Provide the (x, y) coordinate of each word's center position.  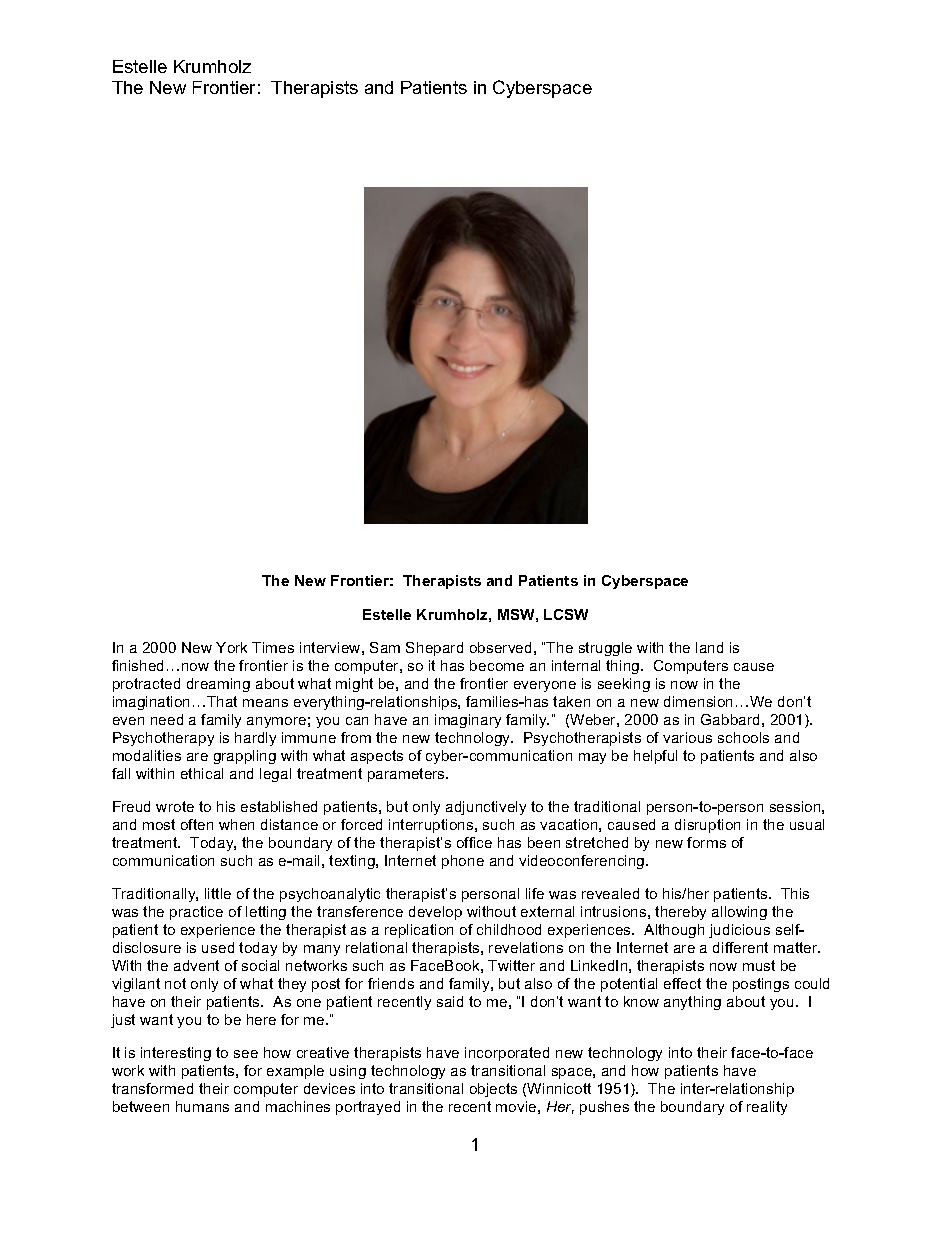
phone (463, 862)
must (759, 965)
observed (500, 647)
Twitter (511, 965)
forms (706, 842)
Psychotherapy (163, 739)
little (218, 893)
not (175, 983)
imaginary (468, 721)
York (231, 647)
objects (493, 1090)
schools (743, 737)
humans (202, 1106)
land (709, 647)
